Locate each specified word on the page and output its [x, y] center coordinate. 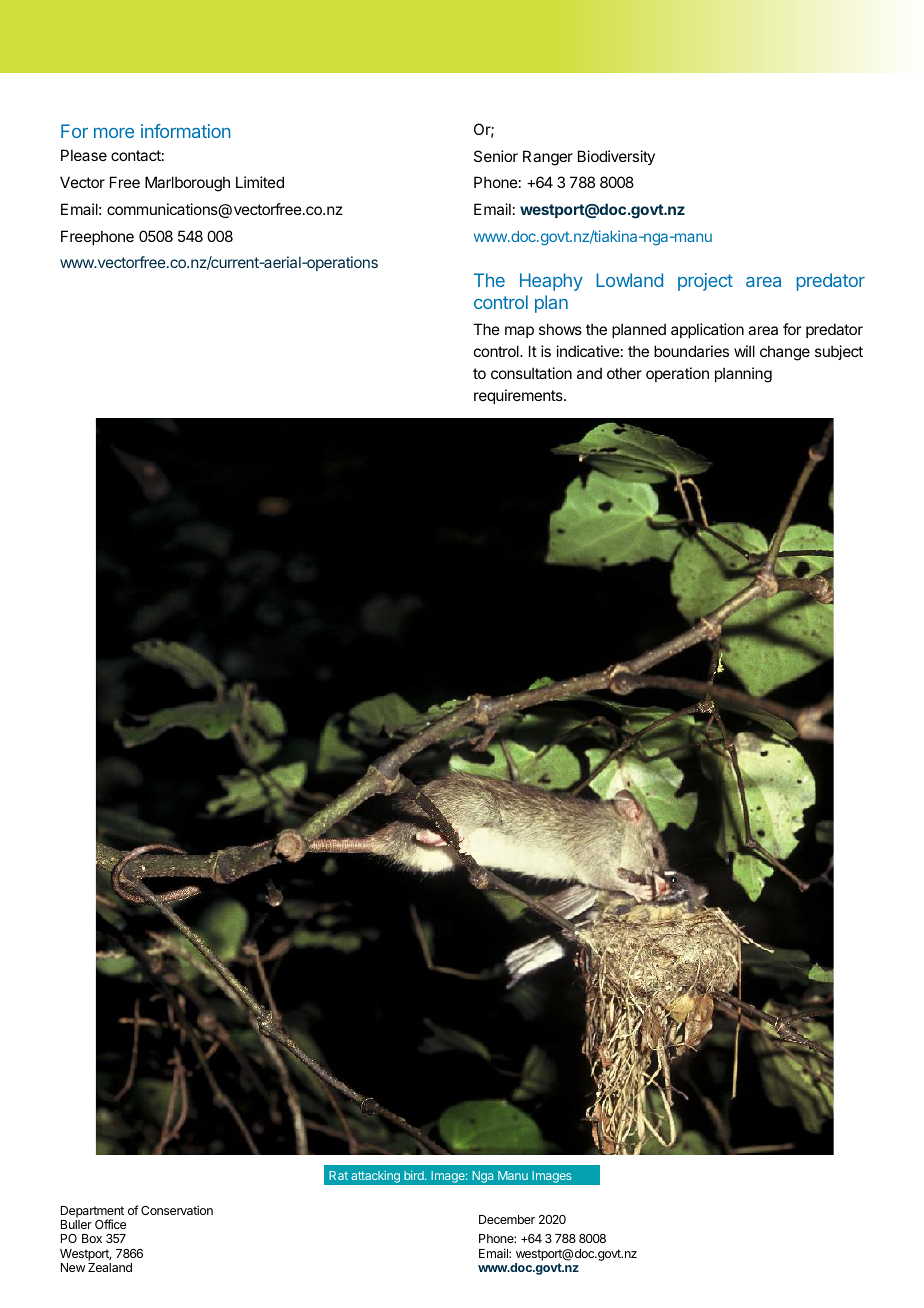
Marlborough [187, 184]
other [624, 373]
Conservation [177, 1210]
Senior [496, 156]
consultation [531, 373]
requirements [519, 396]
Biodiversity [616, 157]
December [507, 1219]
